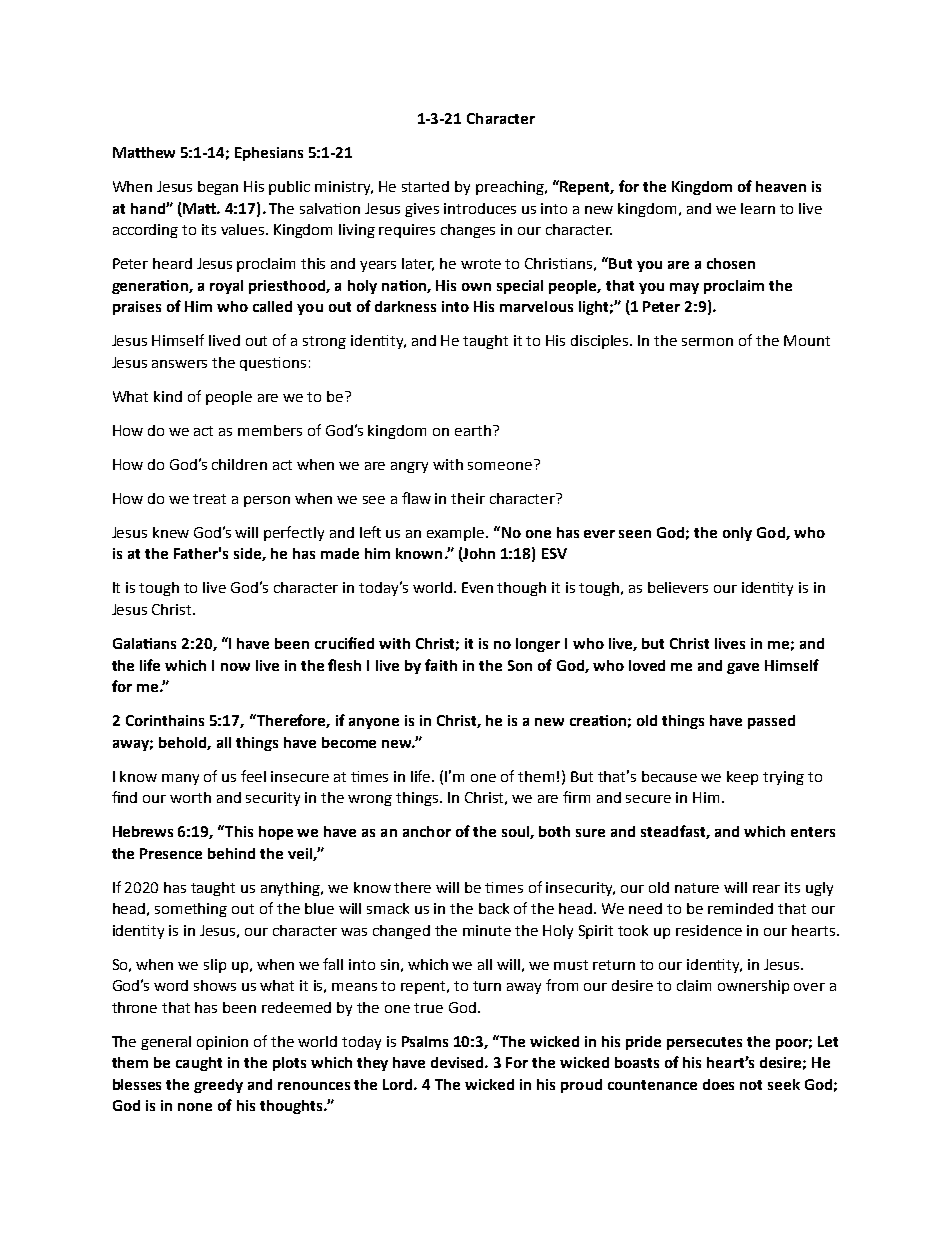 This image has height=1233, width=952. What do you see at coordinates (231, 853) in the image?
I see `behind` at bounding box center [231, 853].
